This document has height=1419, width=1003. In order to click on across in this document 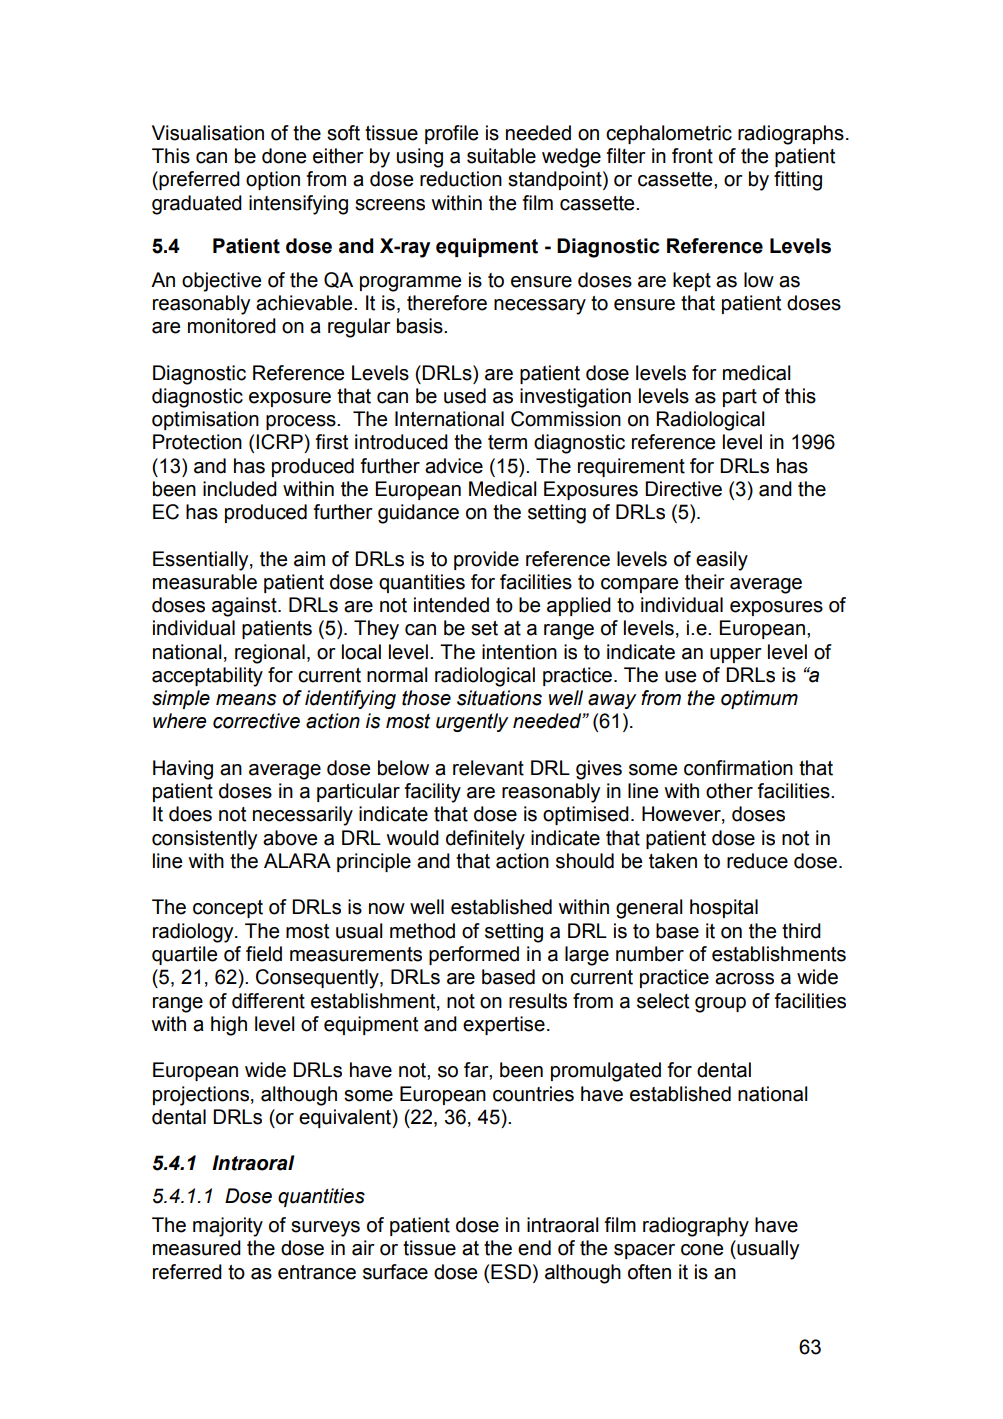, I will do `click(744, 979)`.
